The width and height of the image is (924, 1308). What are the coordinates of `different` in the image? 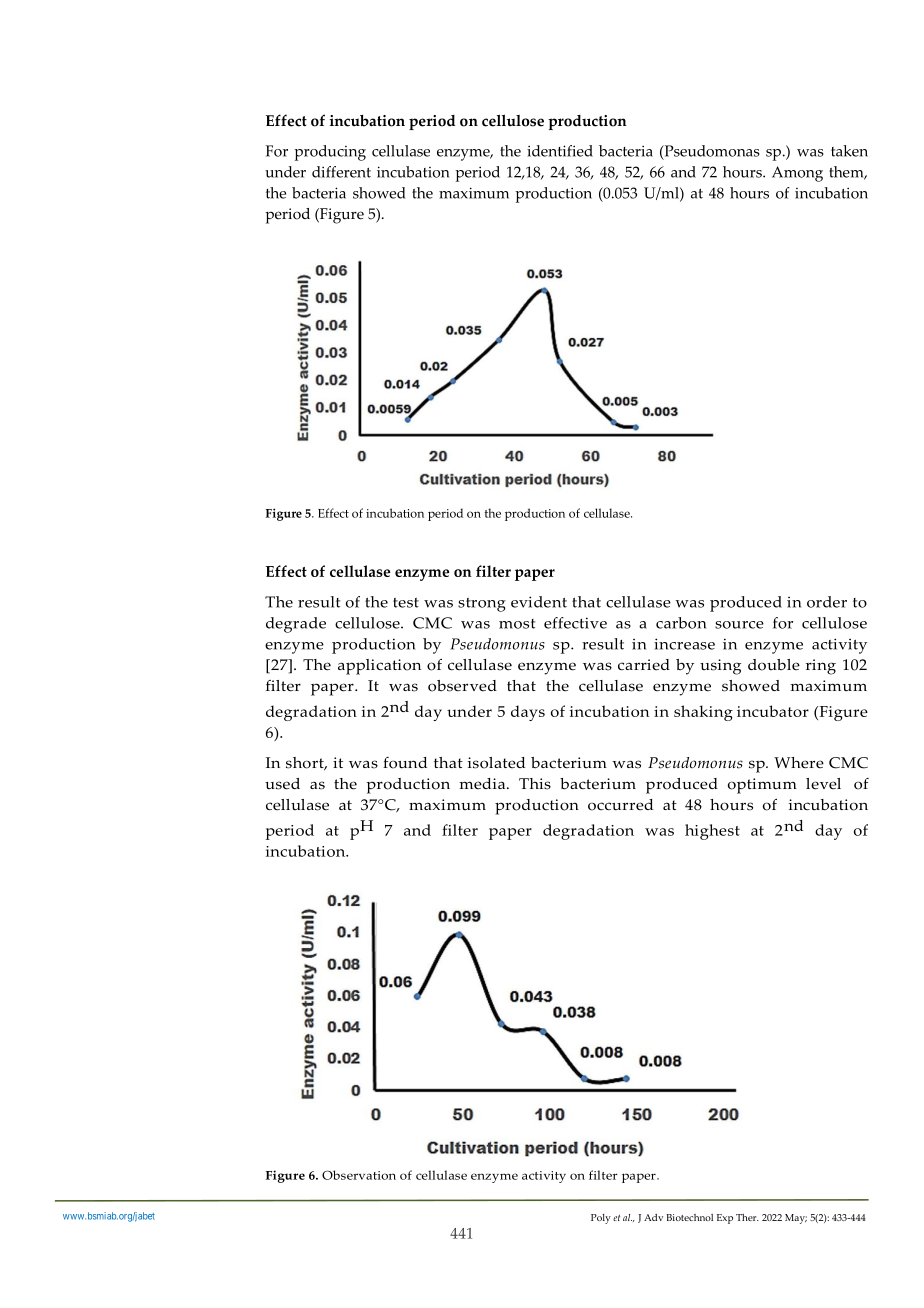 It's located at (341, 172).
